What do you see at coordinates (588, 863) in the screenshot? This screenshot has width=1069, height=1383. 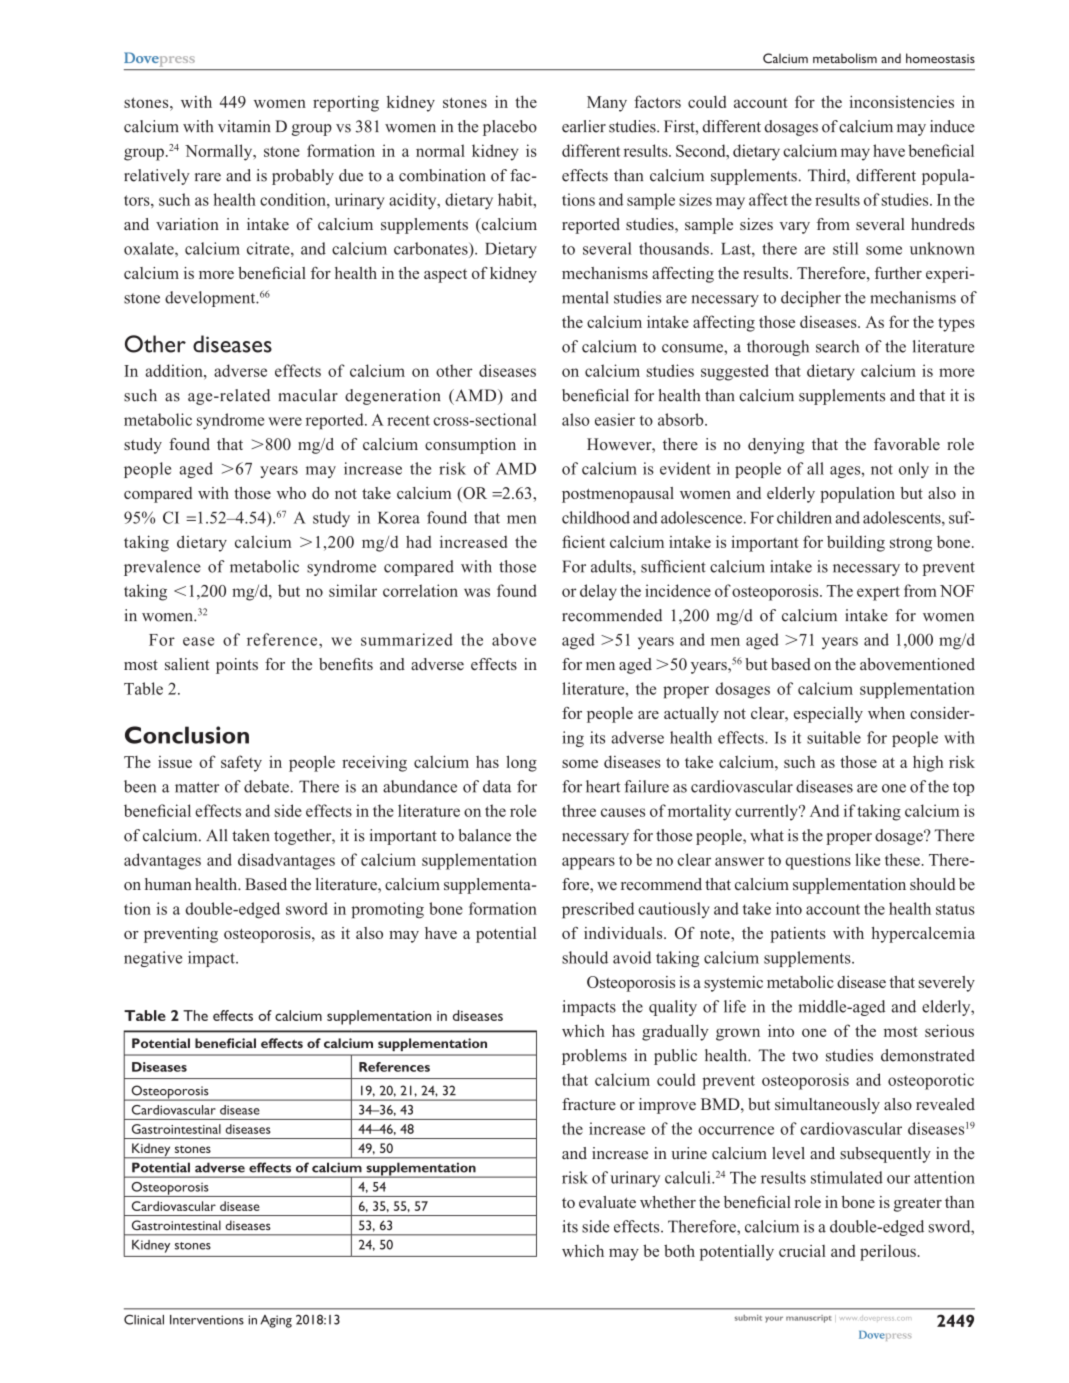 I see `appears` at bounding box center [588, 863].
